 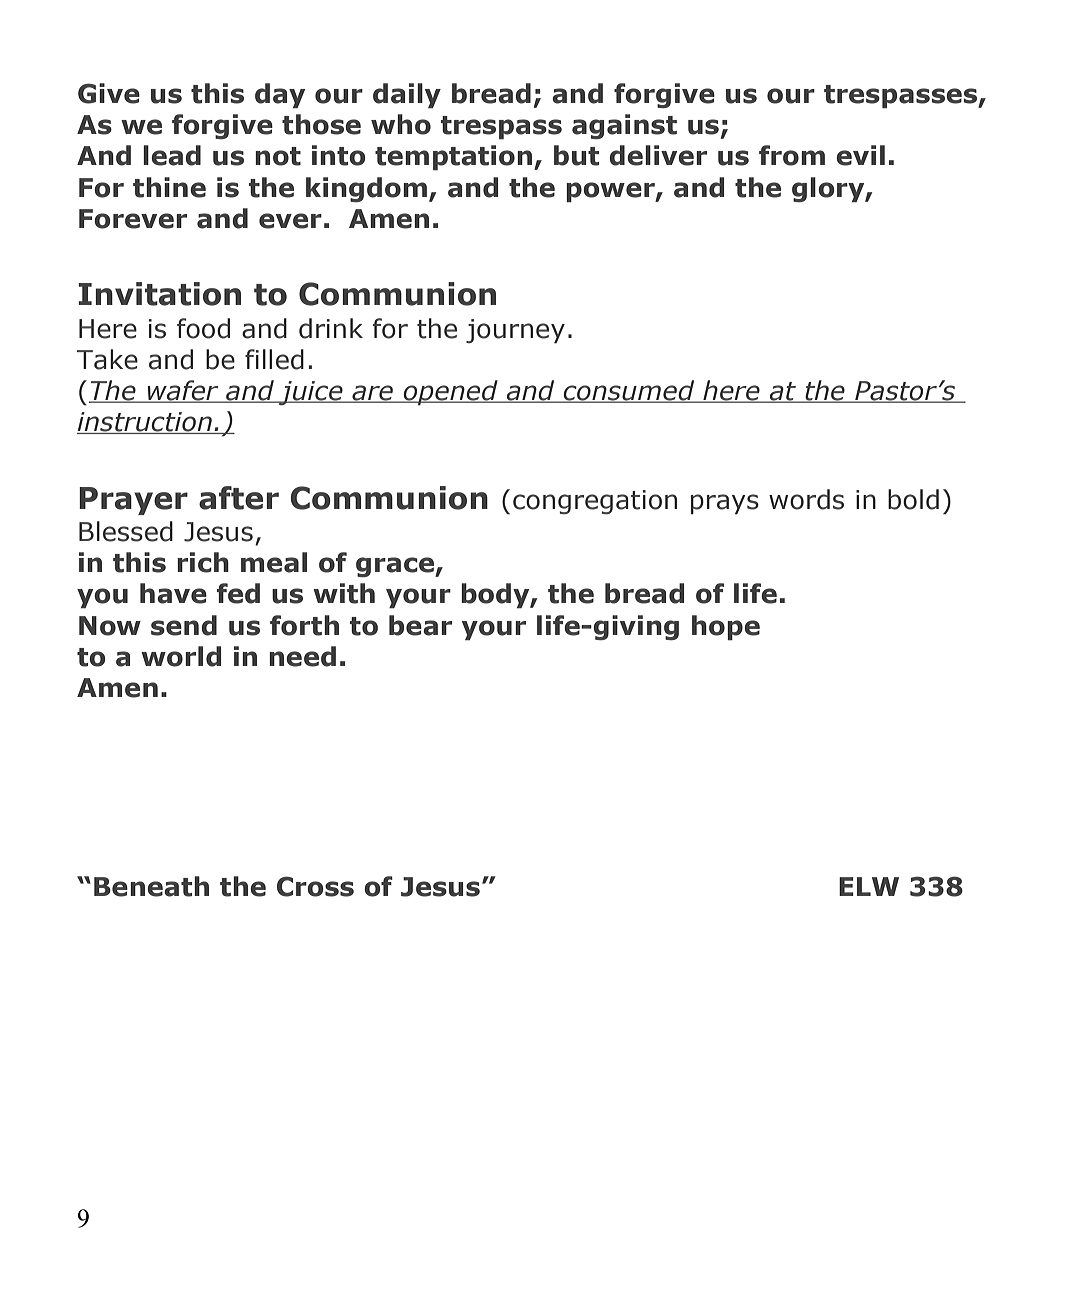 I want to click on temptation, so click(x=455, y=158).
